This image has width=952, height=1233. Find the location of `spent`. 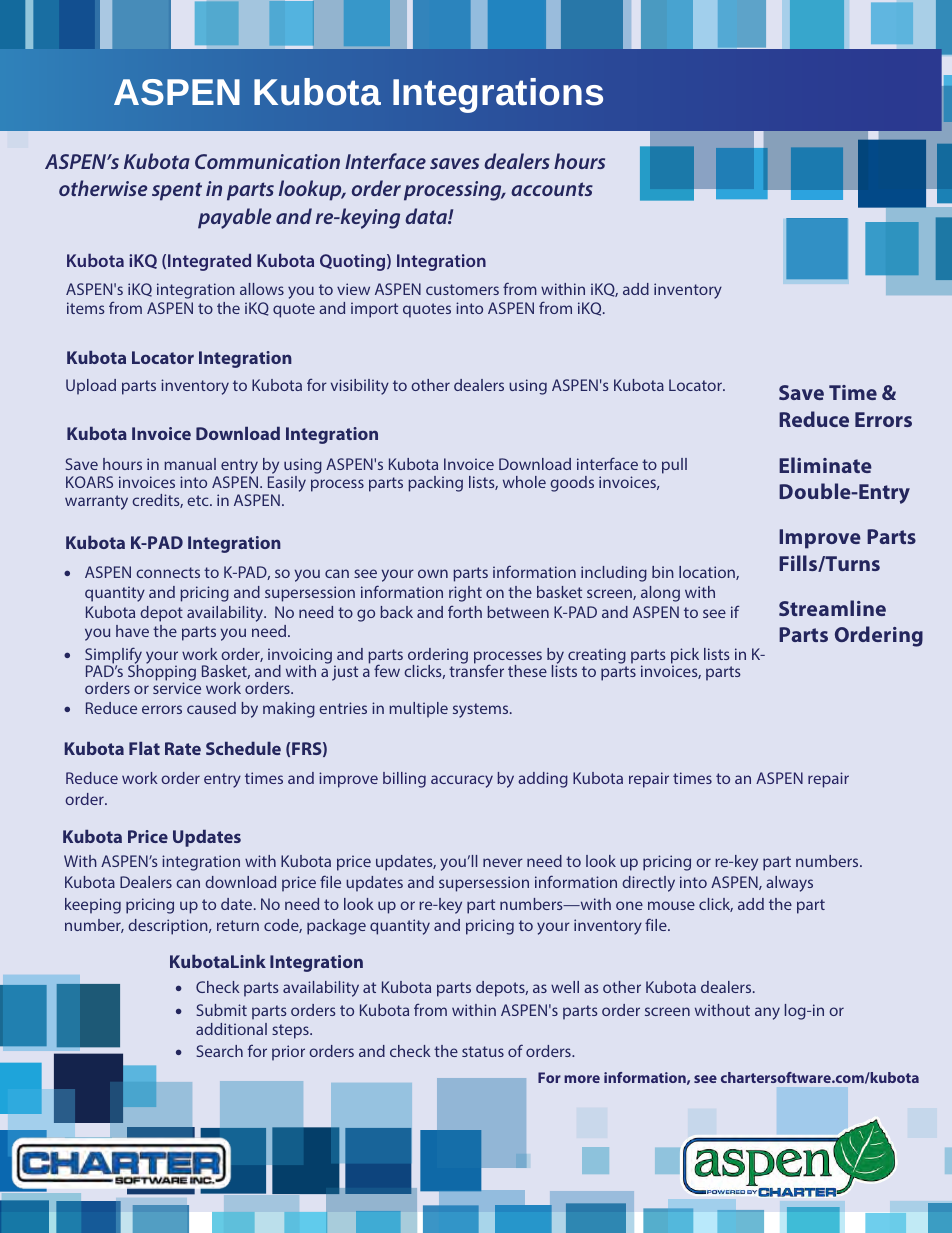

spent is located at coordinates (177, 191).
